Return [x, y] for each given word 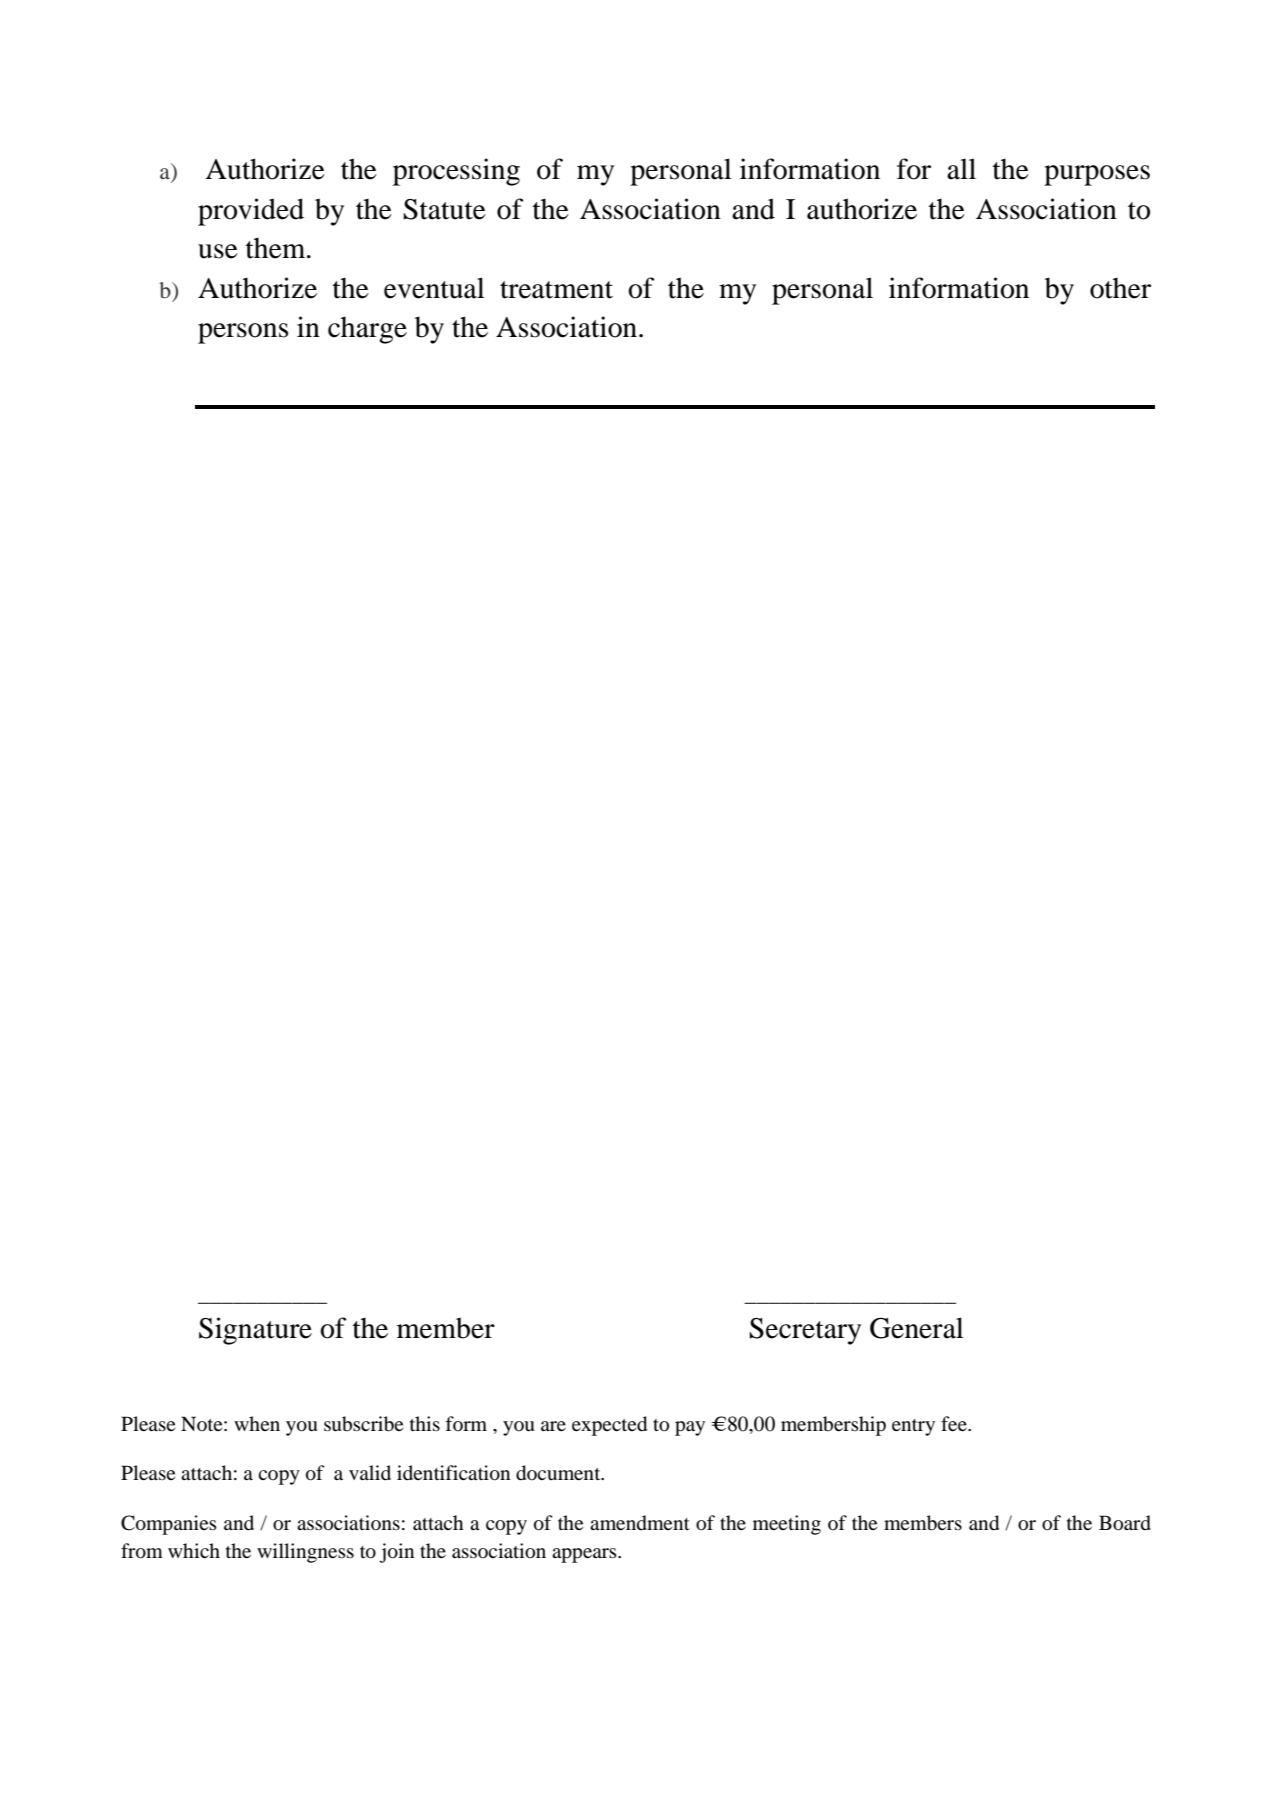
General [917, 1328]
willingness [305, 1553]
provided [251, 212]
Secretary [805, 1331]
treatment [556, 290]
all [961, 169]
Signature [255, 1331]
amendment [640, 1523]
